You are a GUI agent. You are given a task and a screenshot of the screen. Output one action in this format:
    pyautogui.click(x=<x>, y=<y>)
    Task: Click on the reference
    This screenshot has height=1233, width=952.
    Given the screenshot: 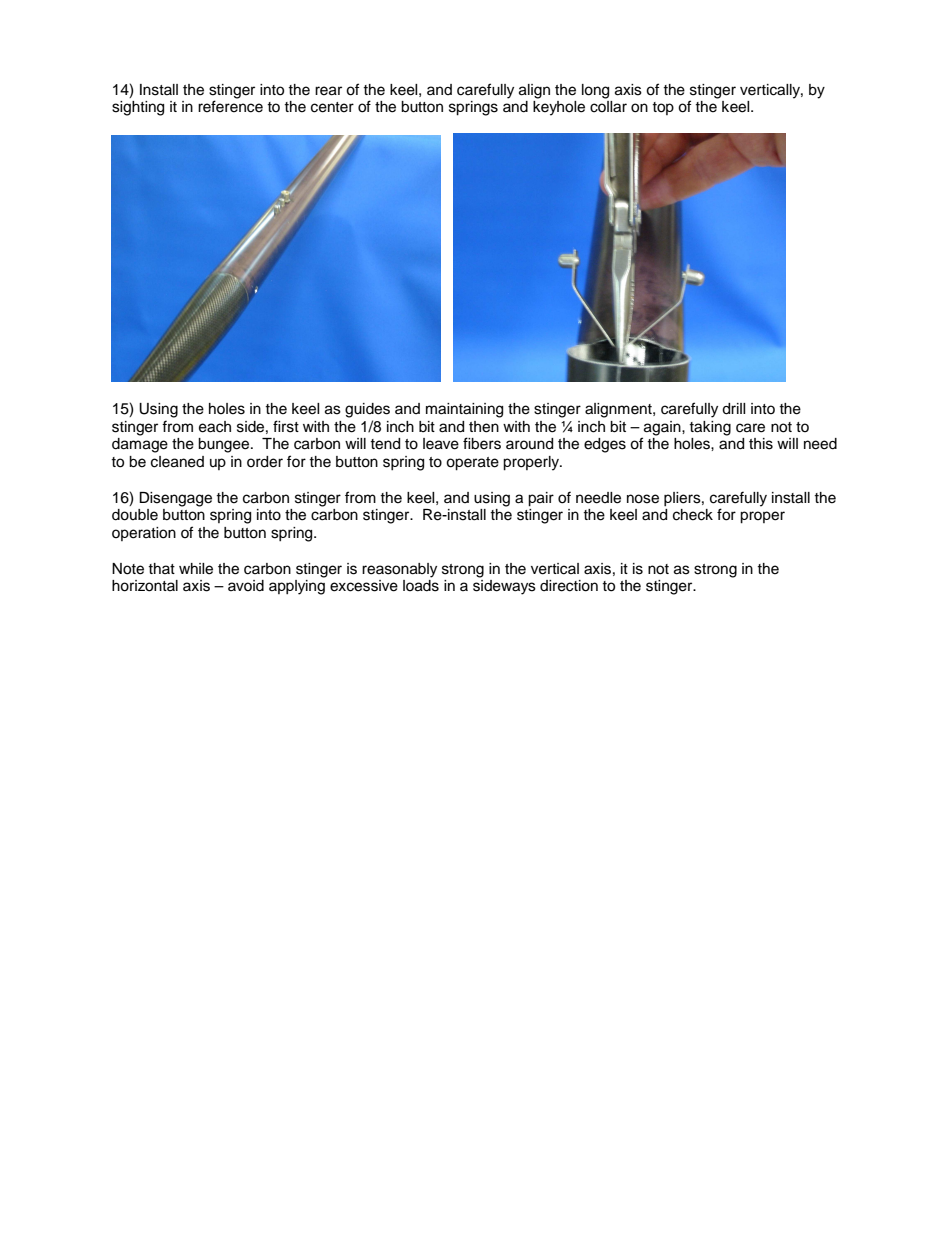 What is the action you would take?
    pyautogui.click(x=230, y=106)
